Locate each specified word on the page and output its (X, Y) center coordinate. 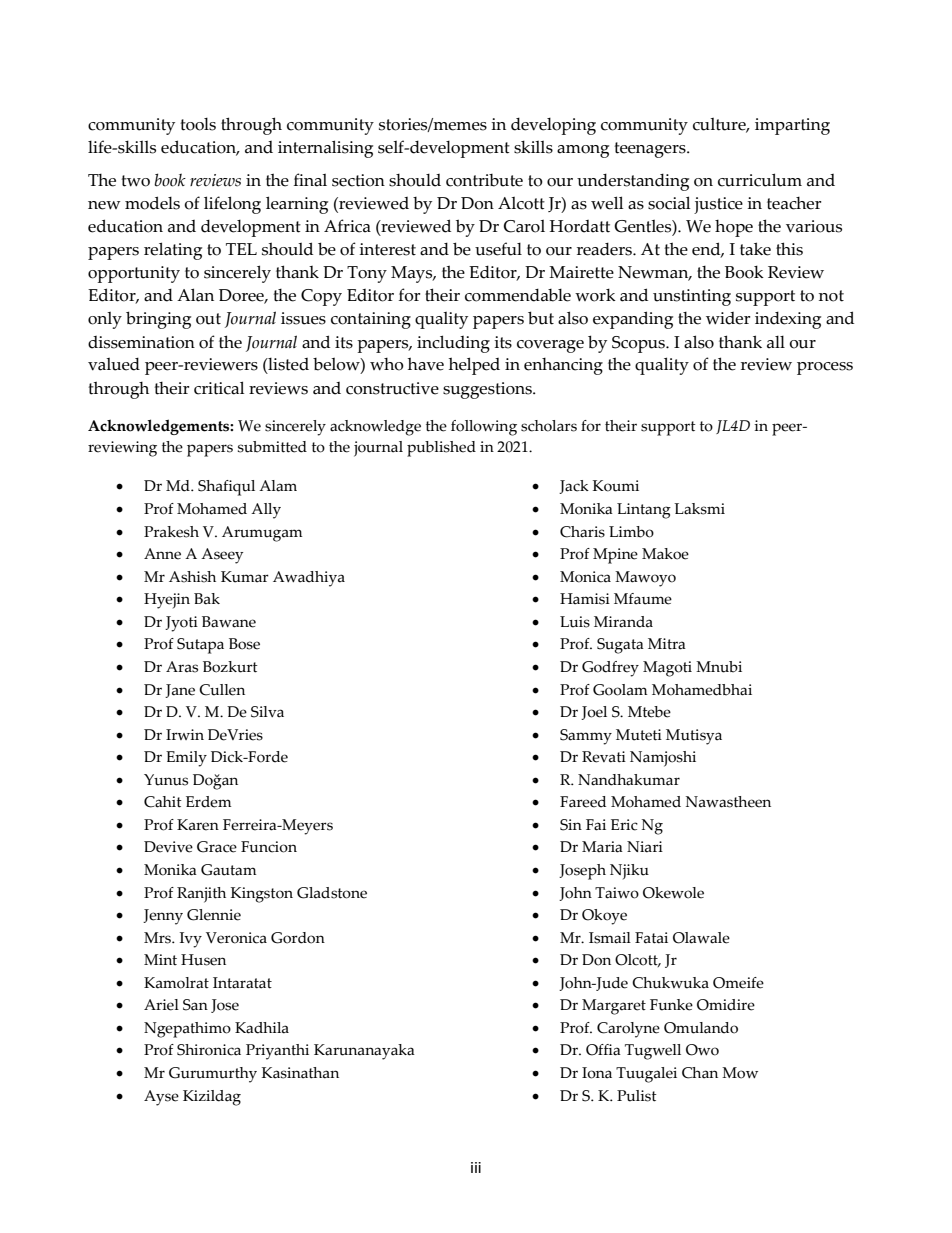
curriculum (760, 180)
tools (198, 124)
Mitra (667, 644)
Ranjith (201, 895)
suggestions (488, 390)
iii (476, 1167)
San (195, 1005)
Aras (182, 667)
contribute (484, 180)
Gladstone (332, 893)
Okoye (604, 917)
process (825, 368)
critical (219, 388)
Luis (575, 622)
